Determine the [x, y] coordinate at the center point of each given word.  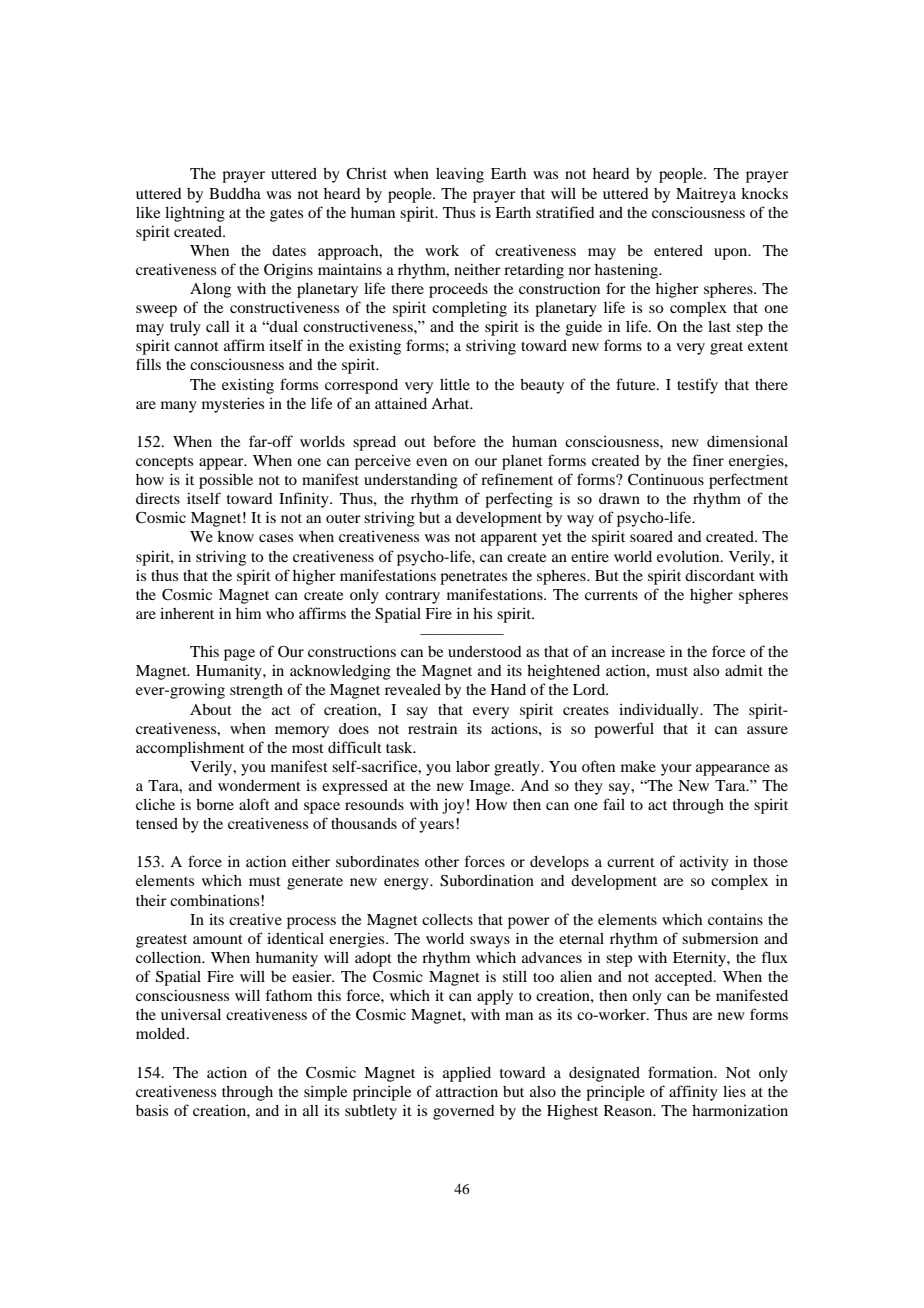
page [239, 655]
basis [152, 1110]
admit [744, 670]
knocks [764, 193]
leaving [460, 175]
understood [485, 651]
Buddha [235, 193]
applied [467, 1074]
